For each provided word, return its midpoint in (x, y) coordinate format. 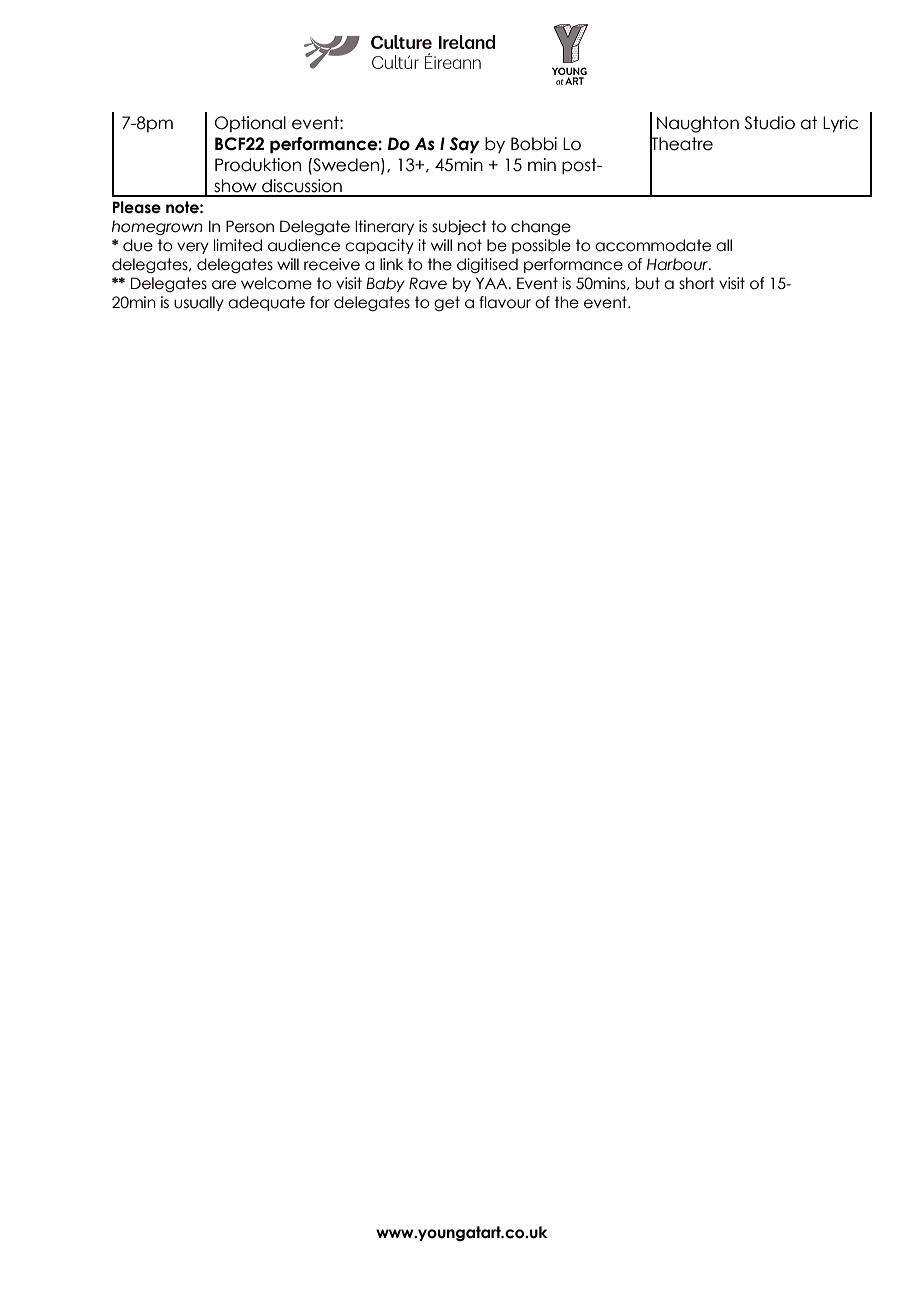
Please (137, 207)
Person (250, 226)
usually (199, 303)
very (193, 248)
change (541, 228)
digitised (487, 265)
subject (459, 227)
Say (465, 145)
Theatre (681, 144)
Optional (250, 124)
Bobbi (534, 144)
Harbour (678, 264)
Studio (769, 123)
